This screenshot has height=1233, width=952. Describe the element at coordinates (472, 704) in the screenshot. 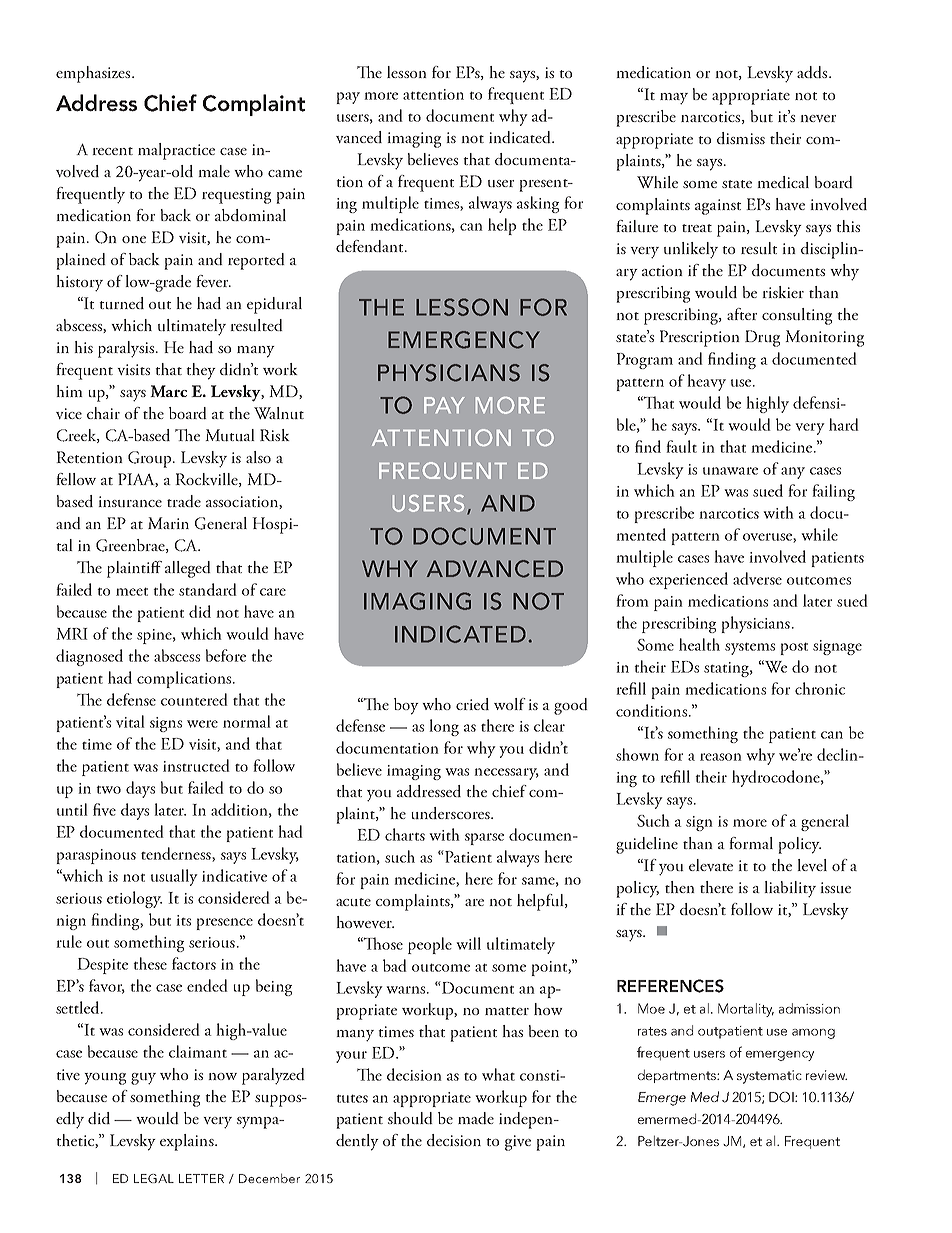

I see `cried` at that location.
